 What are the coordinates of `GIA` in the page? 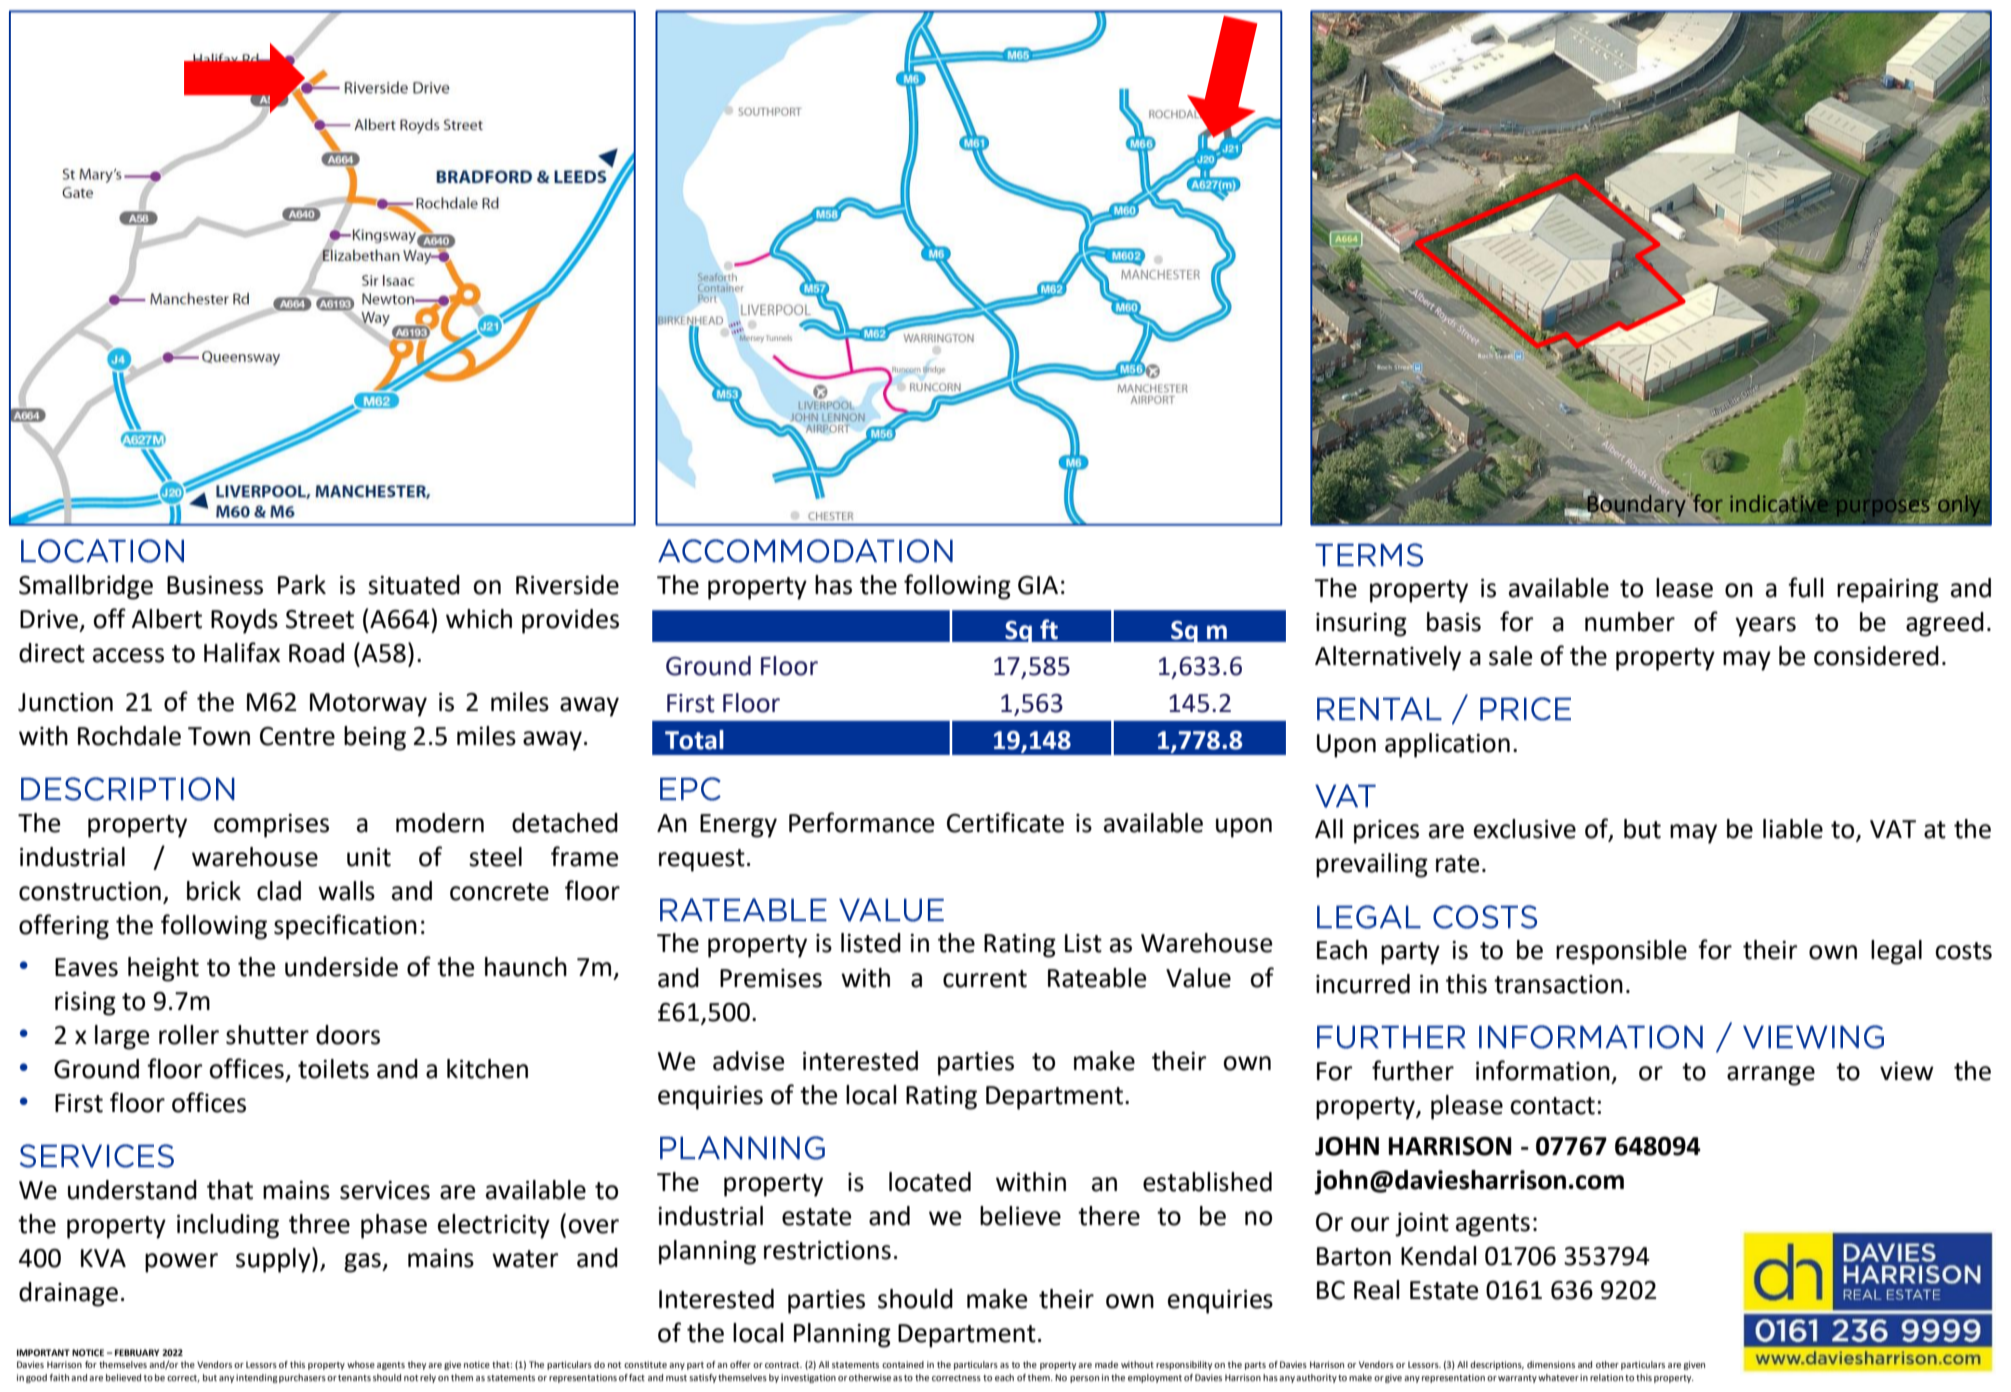 It's located at (1038, 585).
